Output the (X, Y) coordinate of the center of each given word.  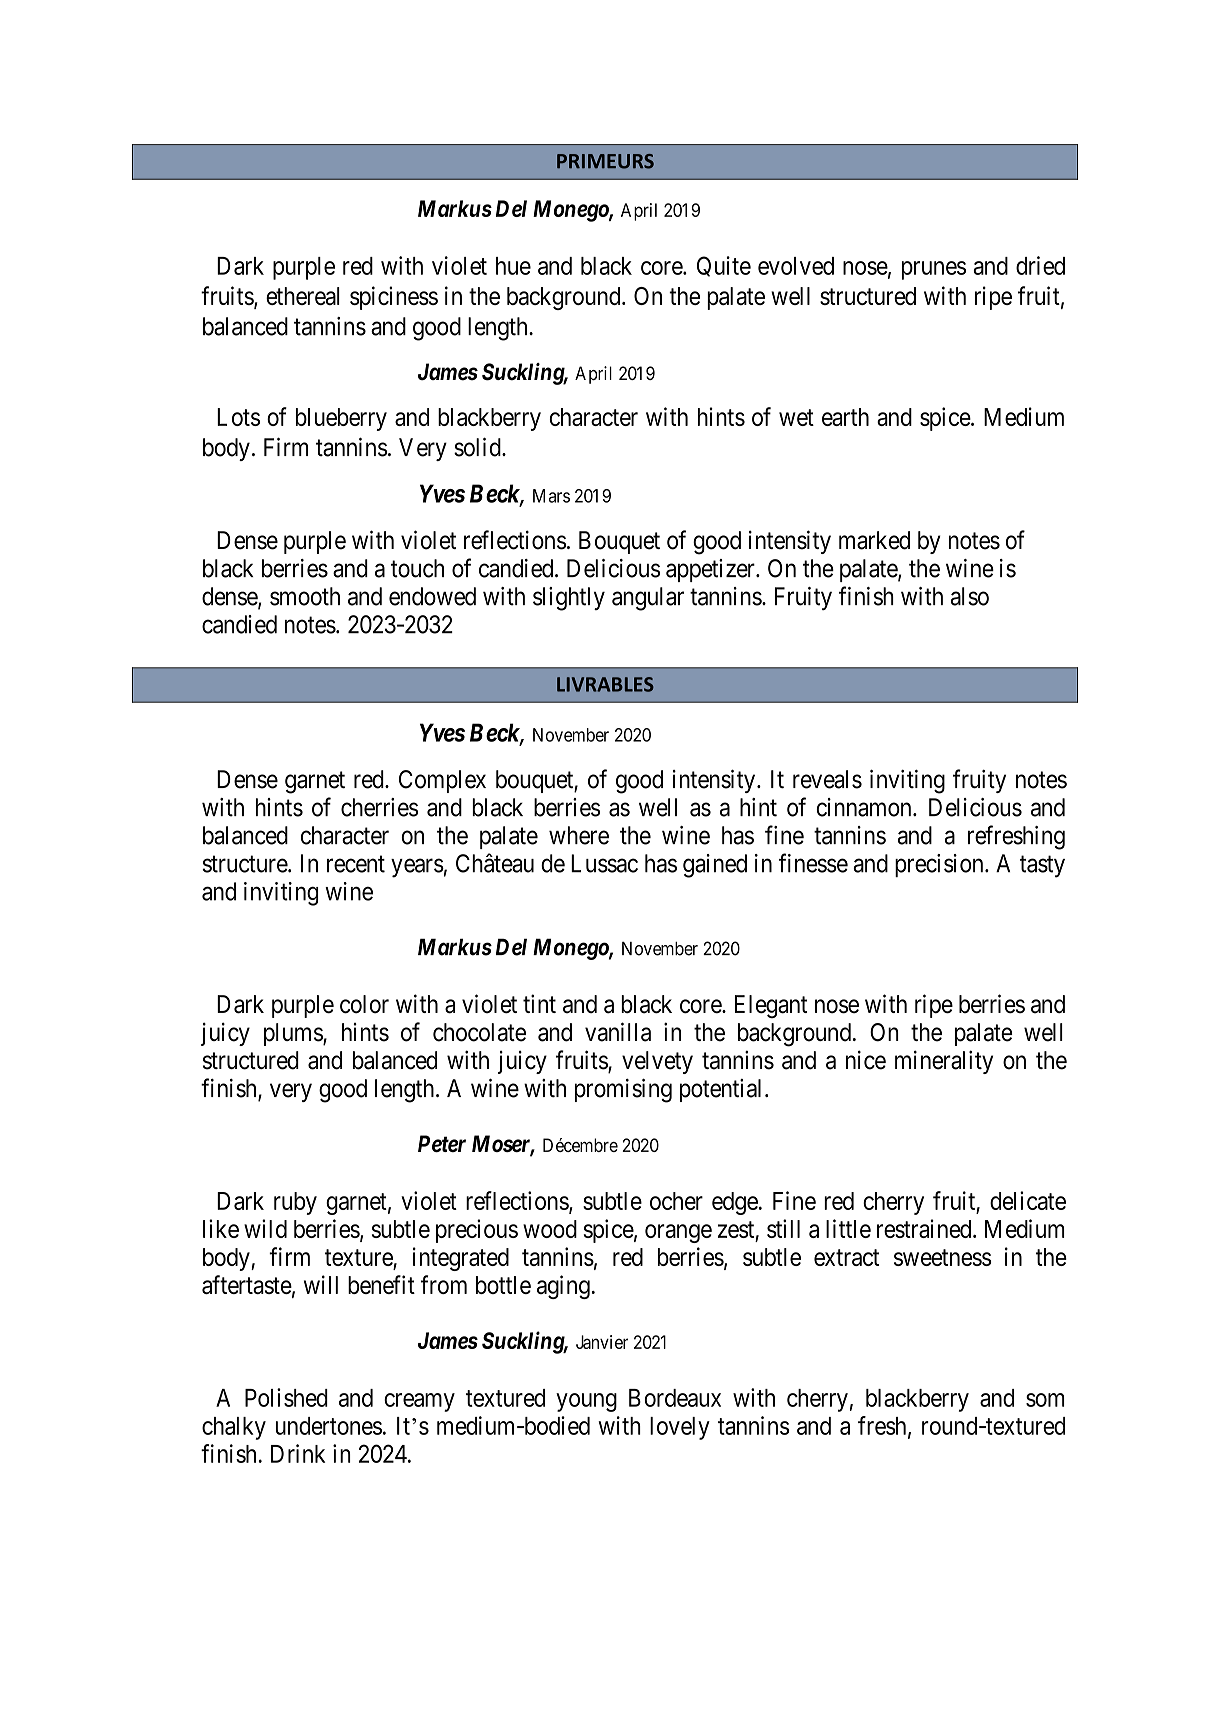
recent (356, 864)
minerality (944, 1062)
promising (623, 1090)
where (579, 835)
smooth (305, 596)
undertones (329, 1426)
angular (648, 599)
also (970, 596)
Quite (724, 266)
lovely (680, 1428)
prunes (934, 270)
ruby (295, 1203)
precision (940, 865)
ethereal (303, 296)
